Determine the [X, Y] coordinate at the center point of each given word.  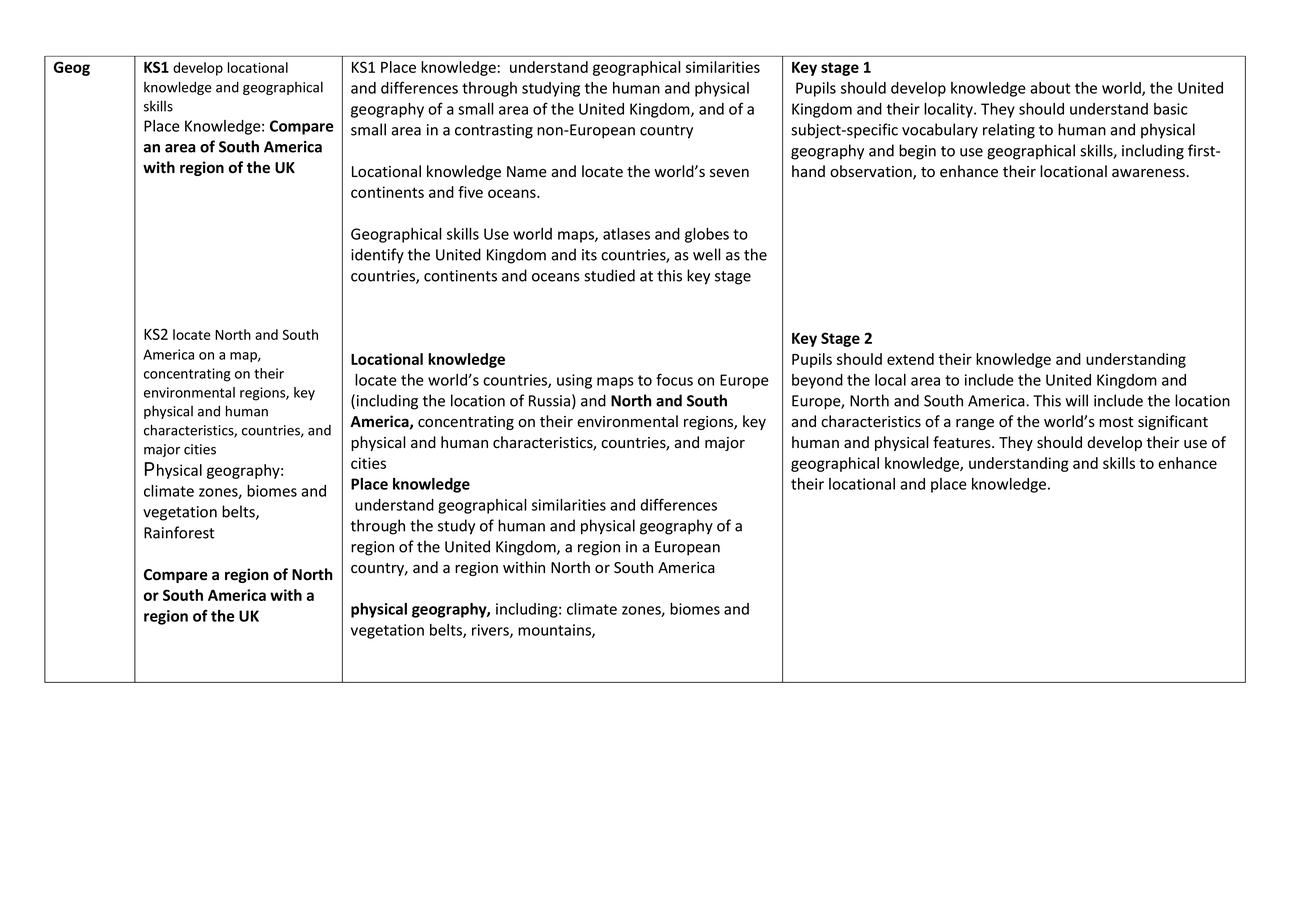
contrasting [494, 131]
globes [707, 235]
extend [910, 359]
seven [729, 173]
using [574, 381]
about [1050, 88]
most [1116, 422]
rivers [491, 631]
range [975, 424]
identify [377, 256]
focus [674, 379]
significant [1173, 422]
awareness [1148, 173]
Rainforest [179, 532]
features [963, 442]
